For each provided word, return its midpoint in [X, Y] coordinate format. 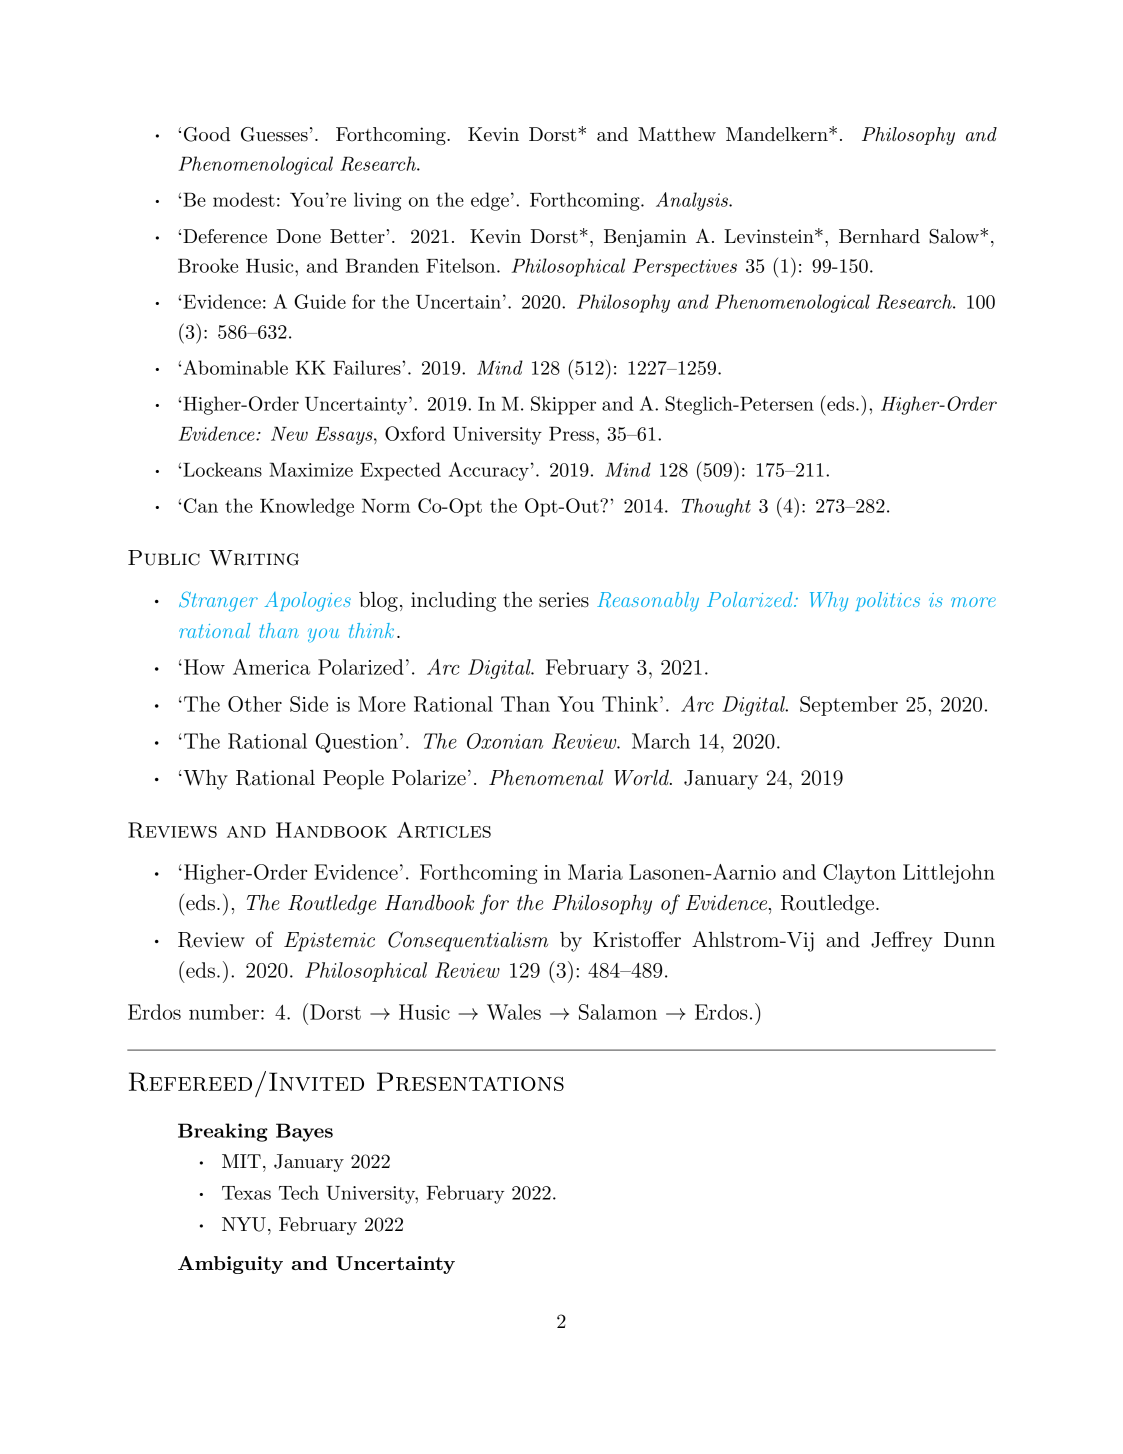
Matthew [677, 134]
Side [309, 704]
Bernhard [879, 236]
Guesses [274, 134]
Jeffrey [902, 941]
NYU [244, 1224]
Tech [299, 1192]
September [849, 706]
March [661, 741]
